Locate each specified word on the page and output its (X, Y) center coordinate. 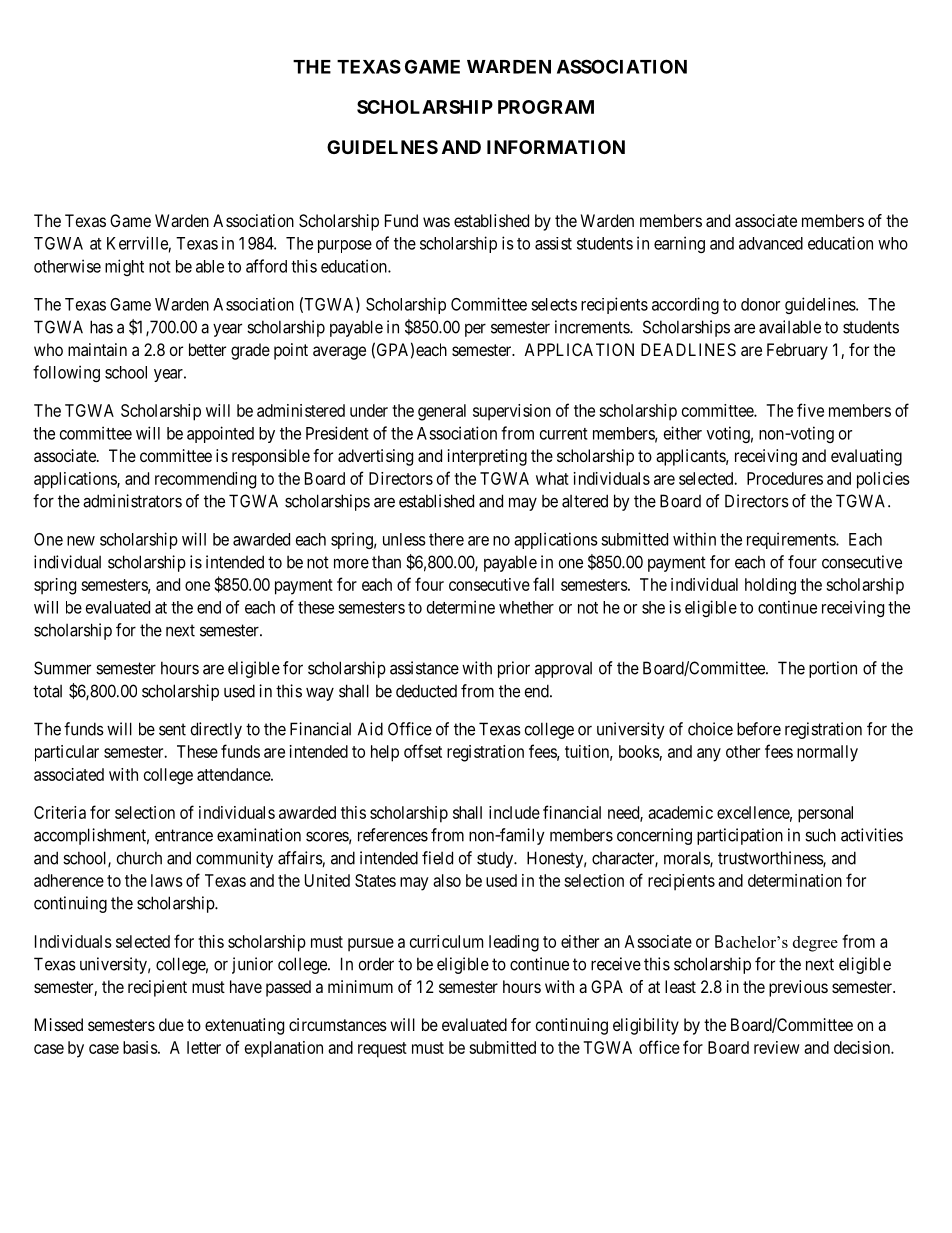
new (81, 541)
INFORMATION (556, 147)
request (382, 1050)
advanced (771, 243)
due (171, 1024)
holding (770, 586)
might (124, 267)
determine (461, 607)
